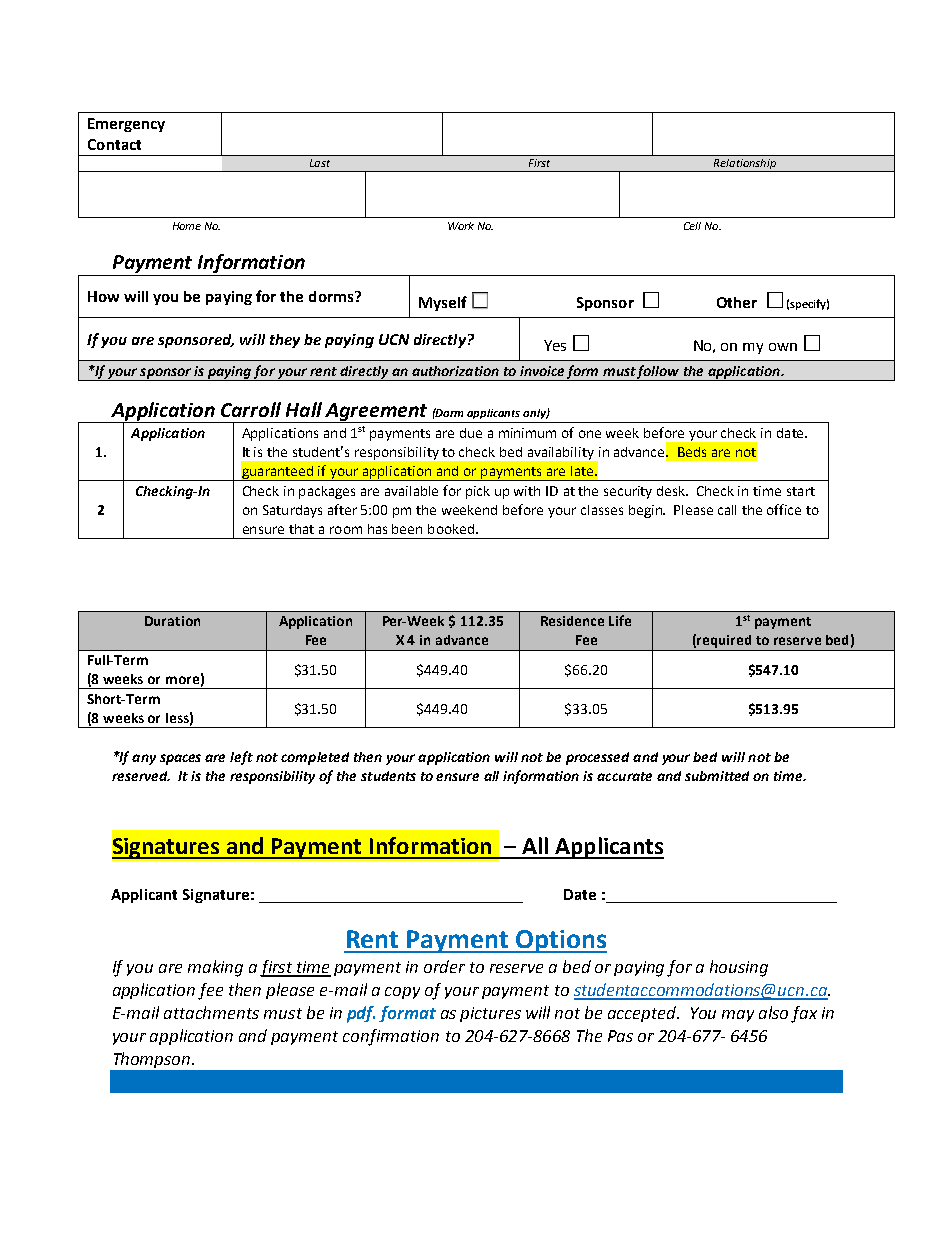  Describe the element at coordinates (114, 144) in the screenshot. I see `Contact` at that location.
